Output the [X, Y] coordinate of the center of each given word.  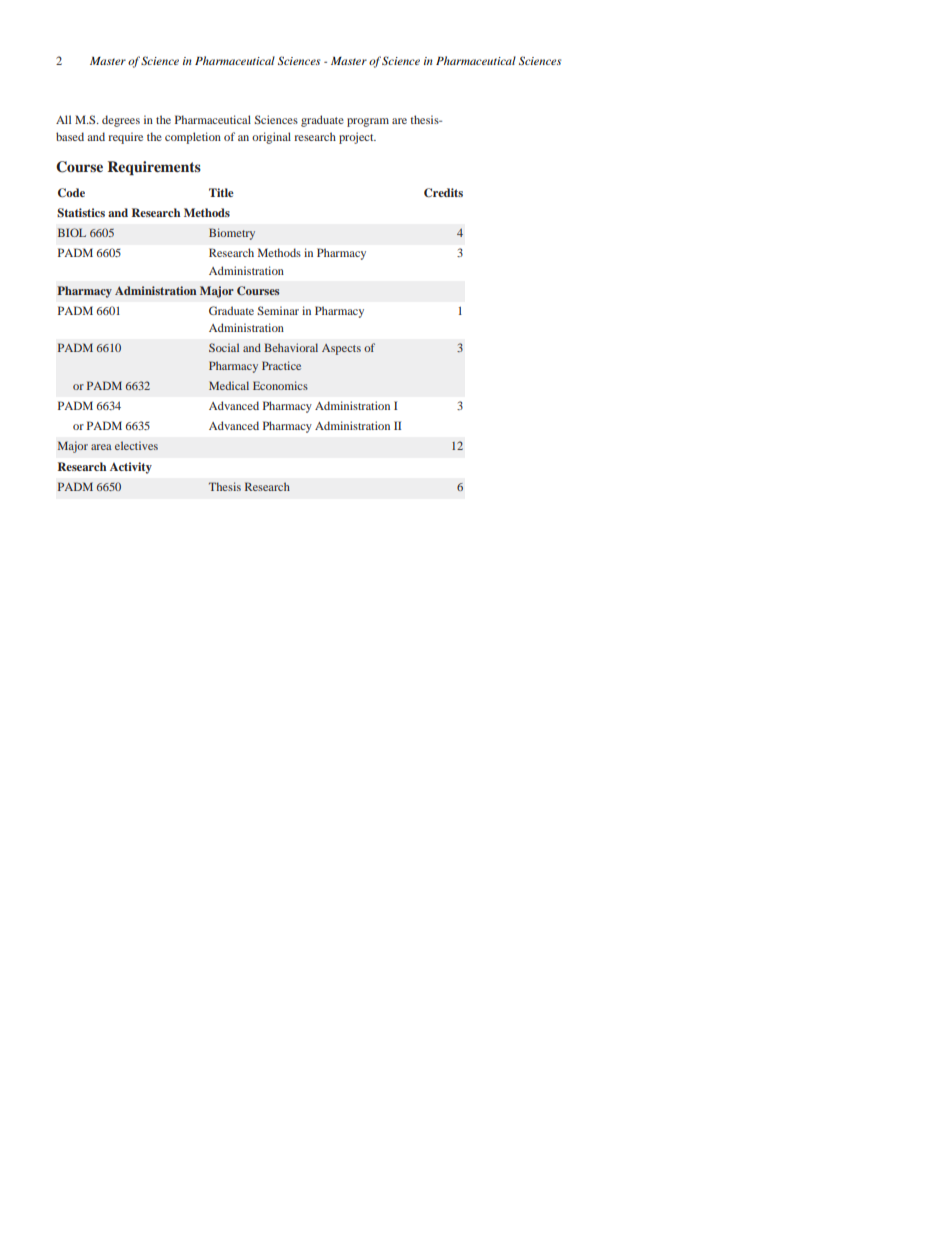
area [101, 447]
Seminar [278, 310]
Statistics [81, 213]
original [271, 138]
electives [136, 445]
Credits [443, 193]
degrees [121, 121]
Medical [229, 385]
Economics [280, 385]
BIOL [72, 232]
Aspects [341, 349]
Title [221, 192]
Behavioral [291, 347]
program [368, 122]
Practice [281, 365]
